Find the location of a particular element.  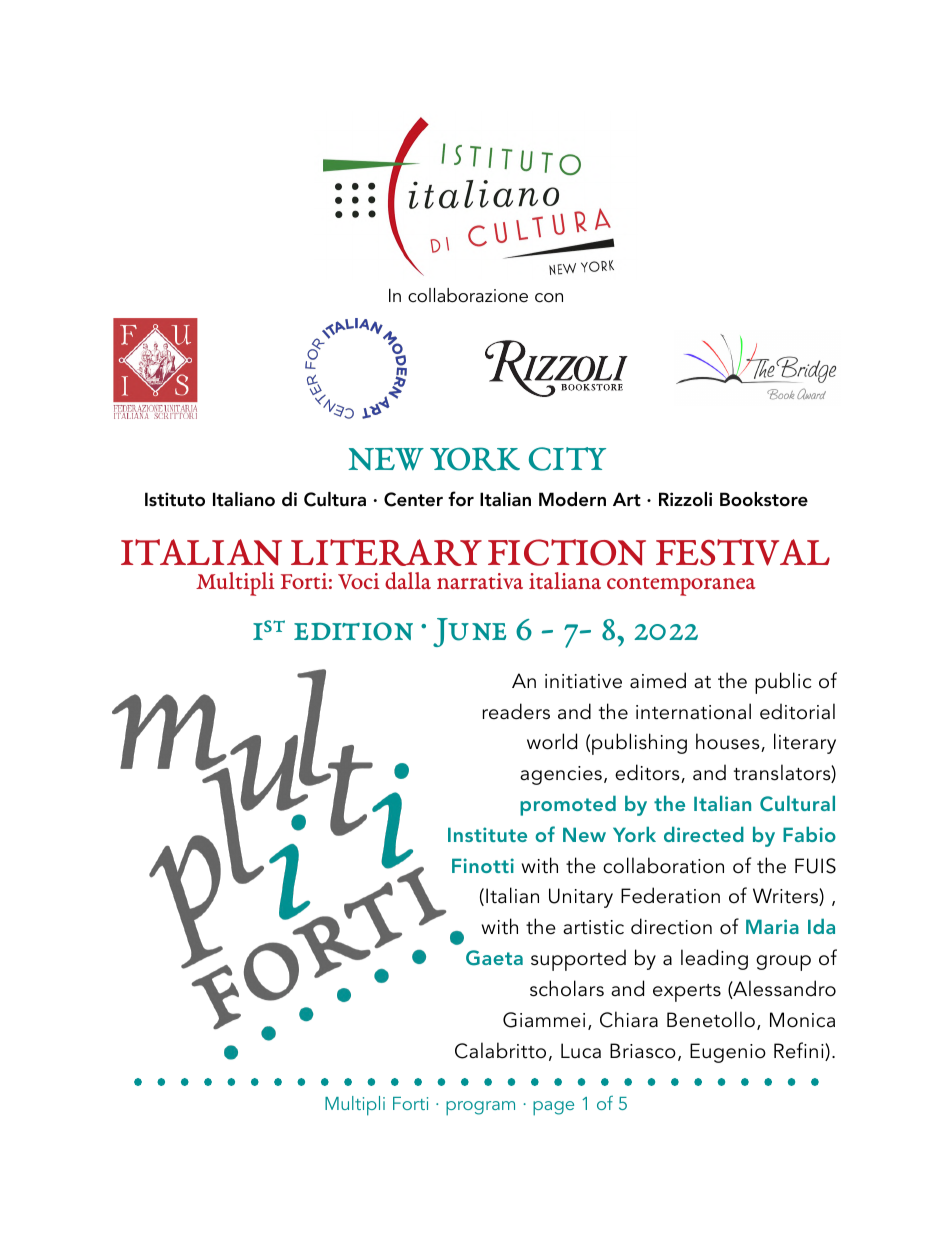

initiative is located at coordinates (583, 681).
